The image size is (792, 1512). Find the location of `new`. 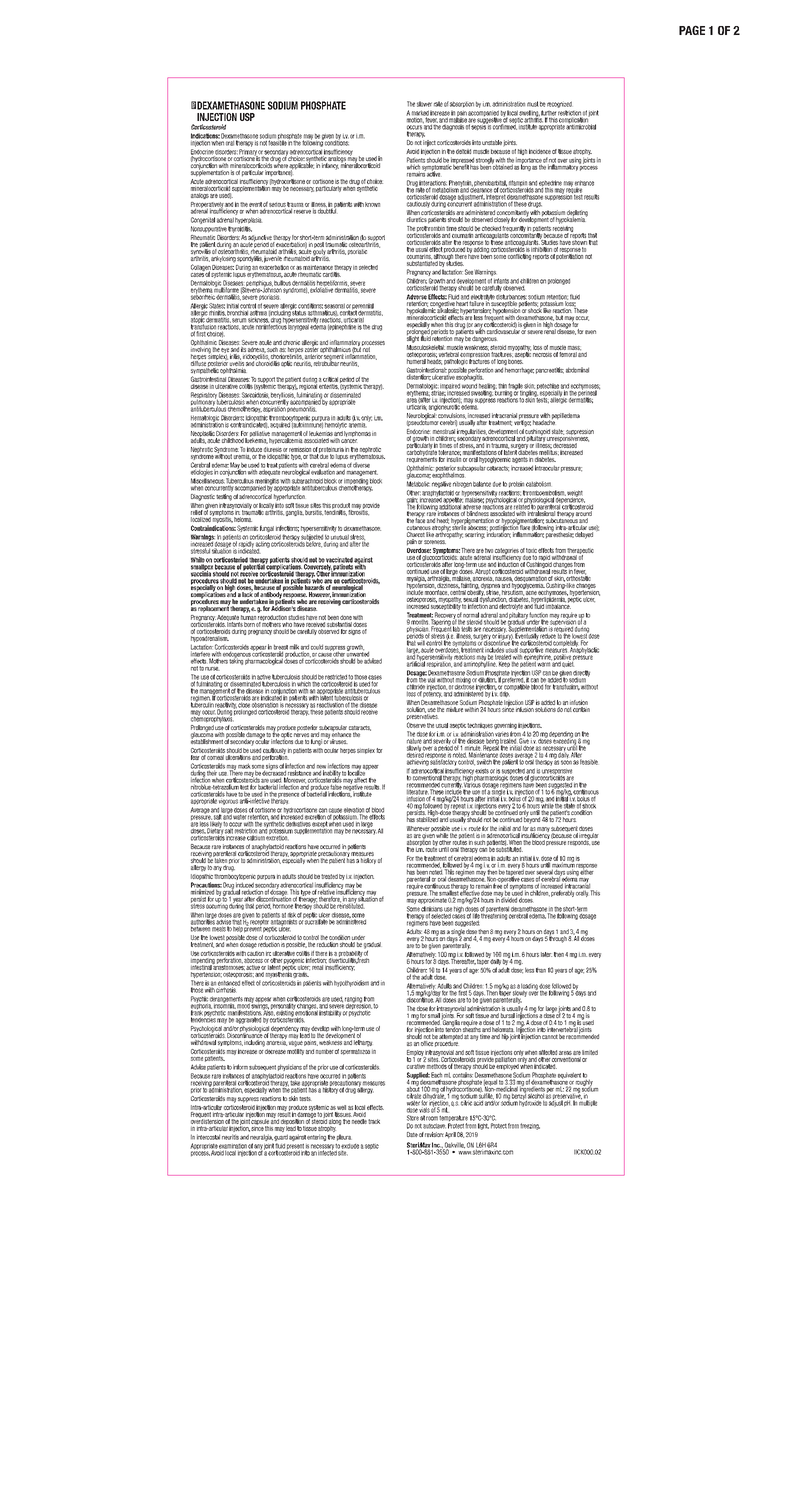

new is located at coordinates (321, 768).
